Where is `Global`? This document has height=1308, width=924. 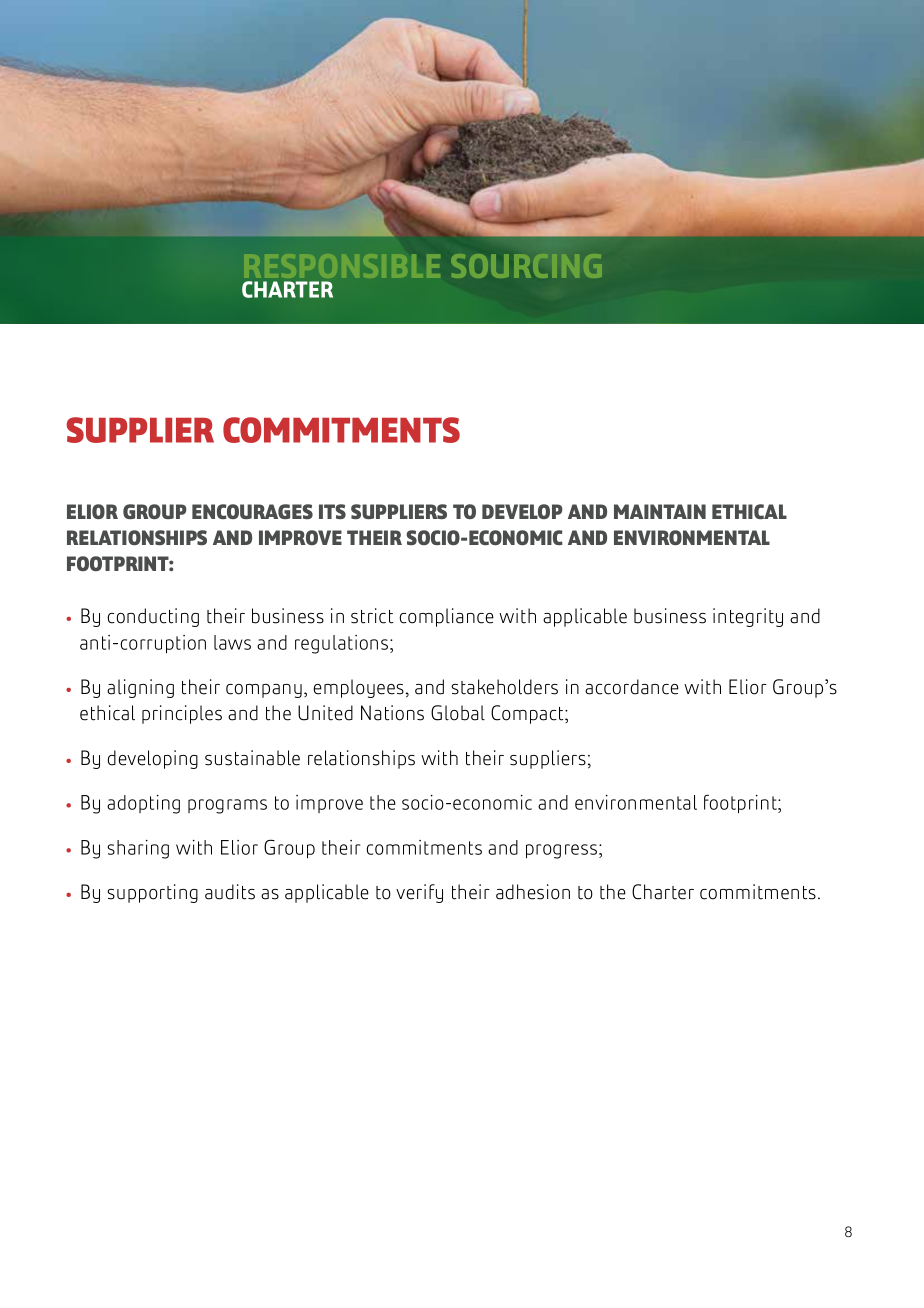
Global is located at coordinates (458, 713).
